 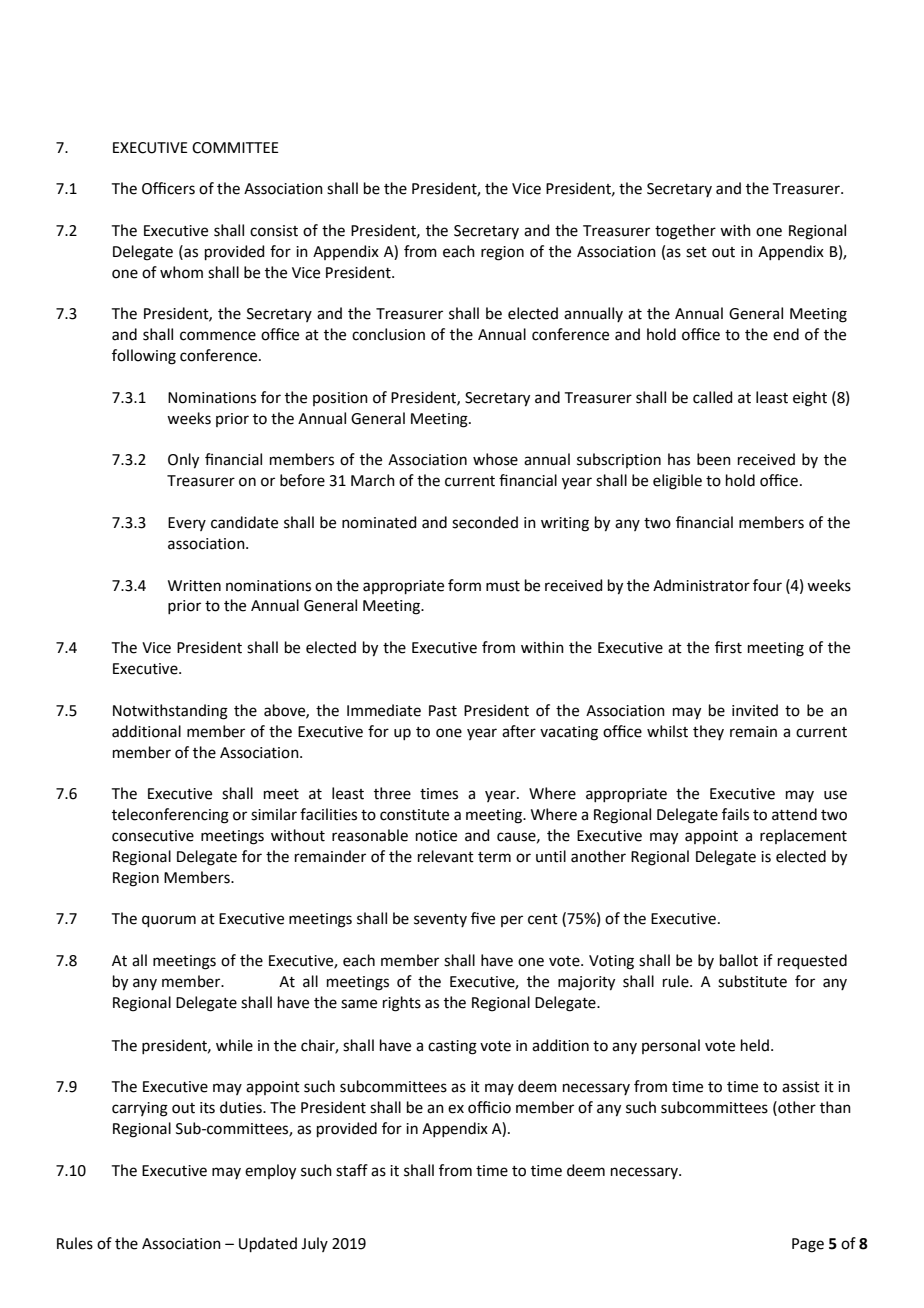 What do you see at coordinates (696, 252) in the page?
I see `set` at bounding box center [696, 252].
